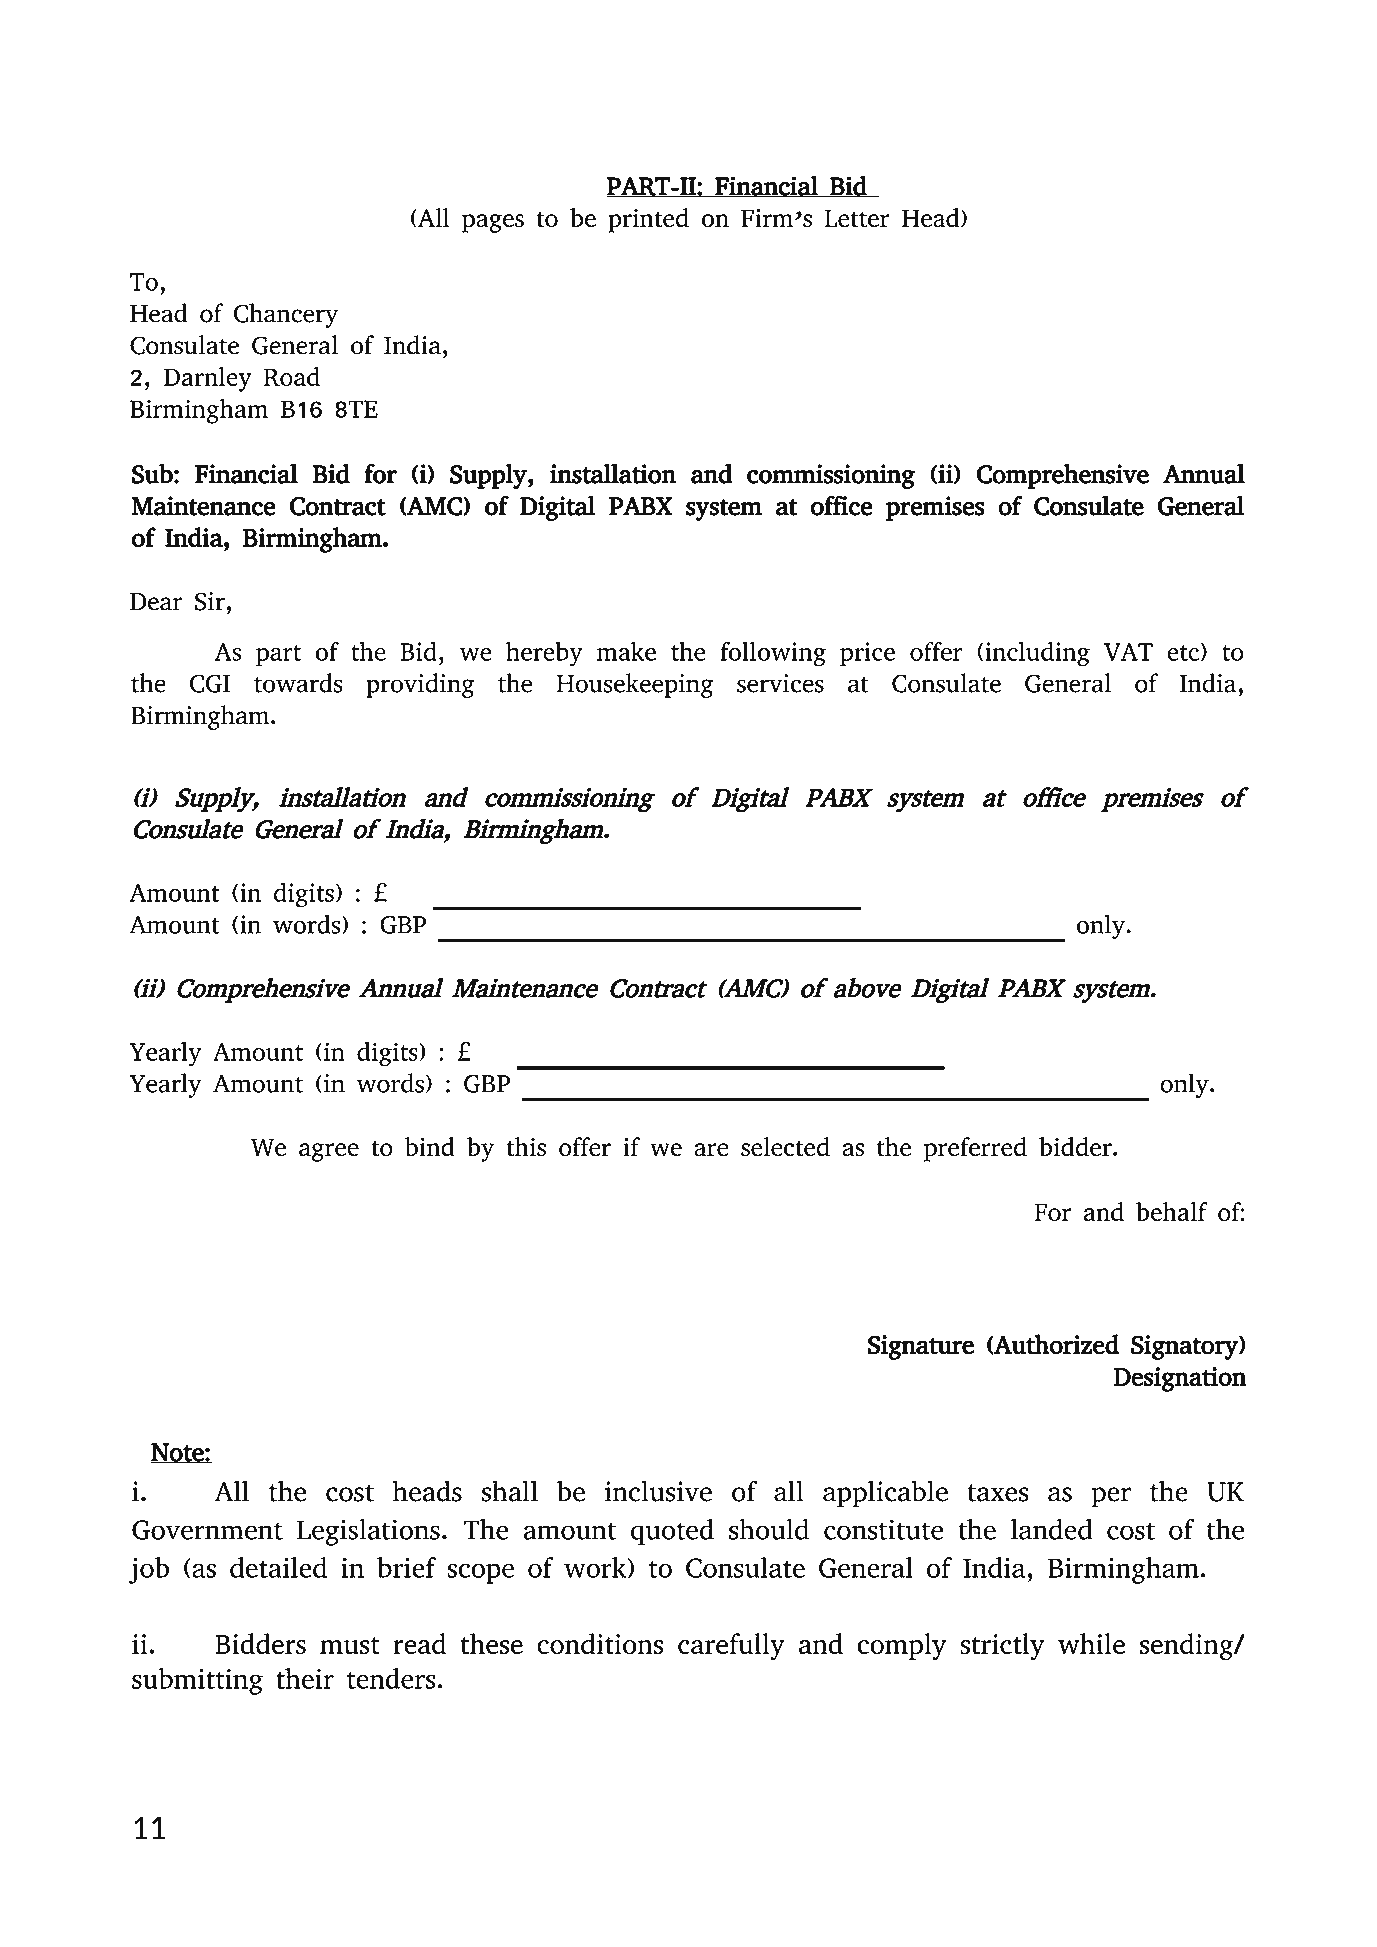 The height and width of the page is (1947, 1377). What do you see at coordinates (648, 220) in the page?
I see `printed` at bounding box center [648, 220].
